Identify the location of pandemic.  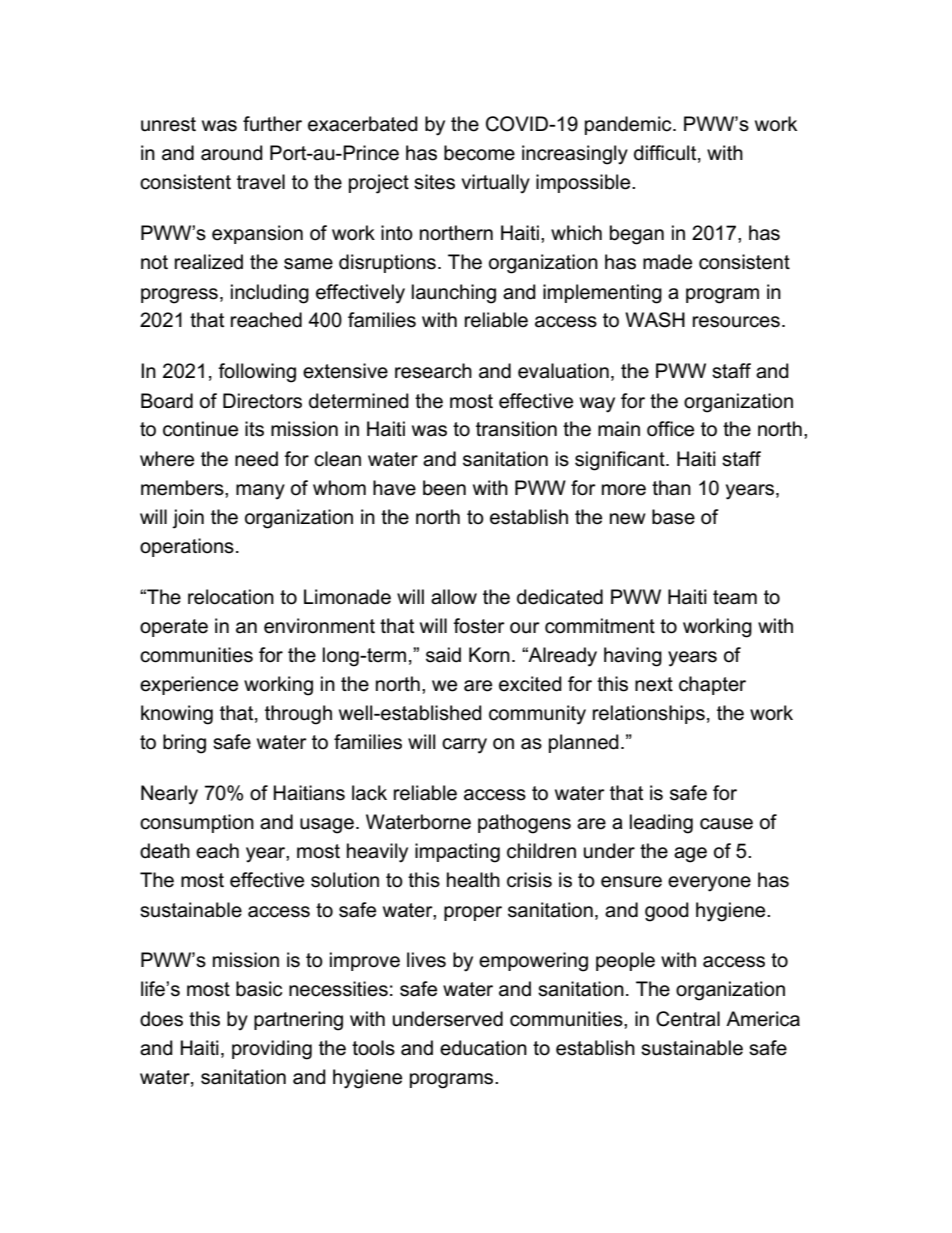
(629, 125).
